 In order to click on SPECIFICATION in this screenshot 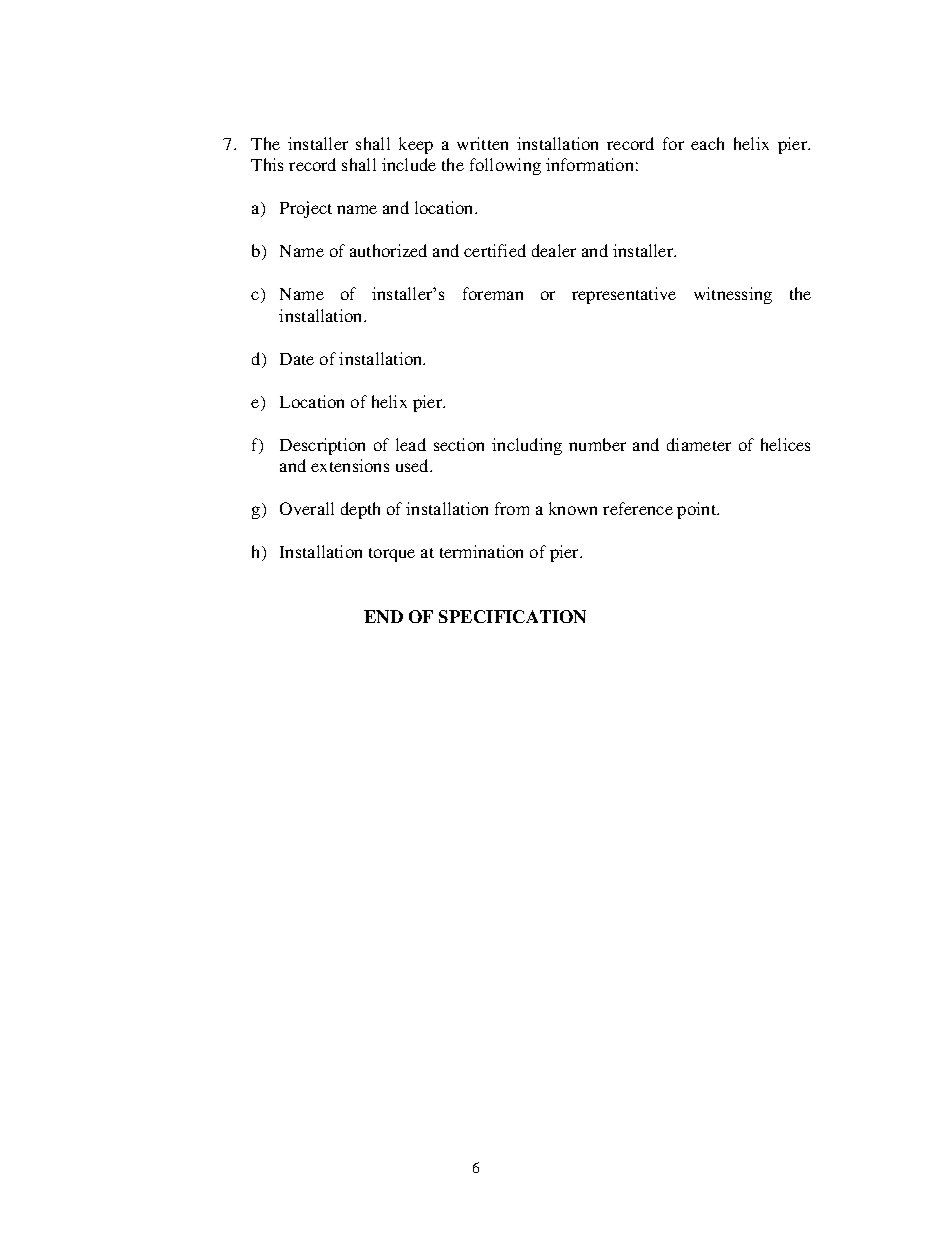, I will do `click(512, 616)`.
